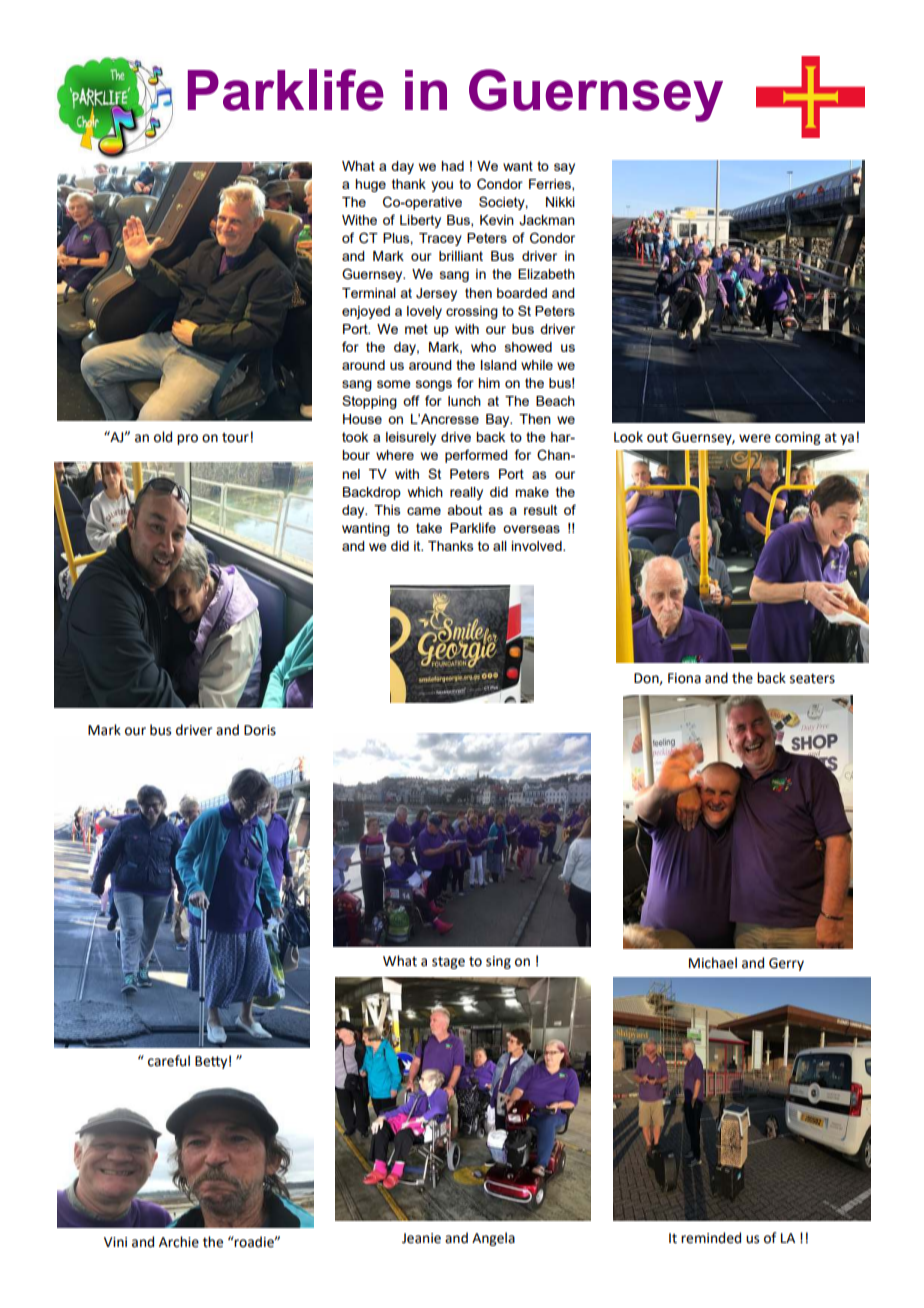 The width and height of the page is (924, 1308). Describe the element at coordinates (537, 546) in the page. I see `involved` at that location.
